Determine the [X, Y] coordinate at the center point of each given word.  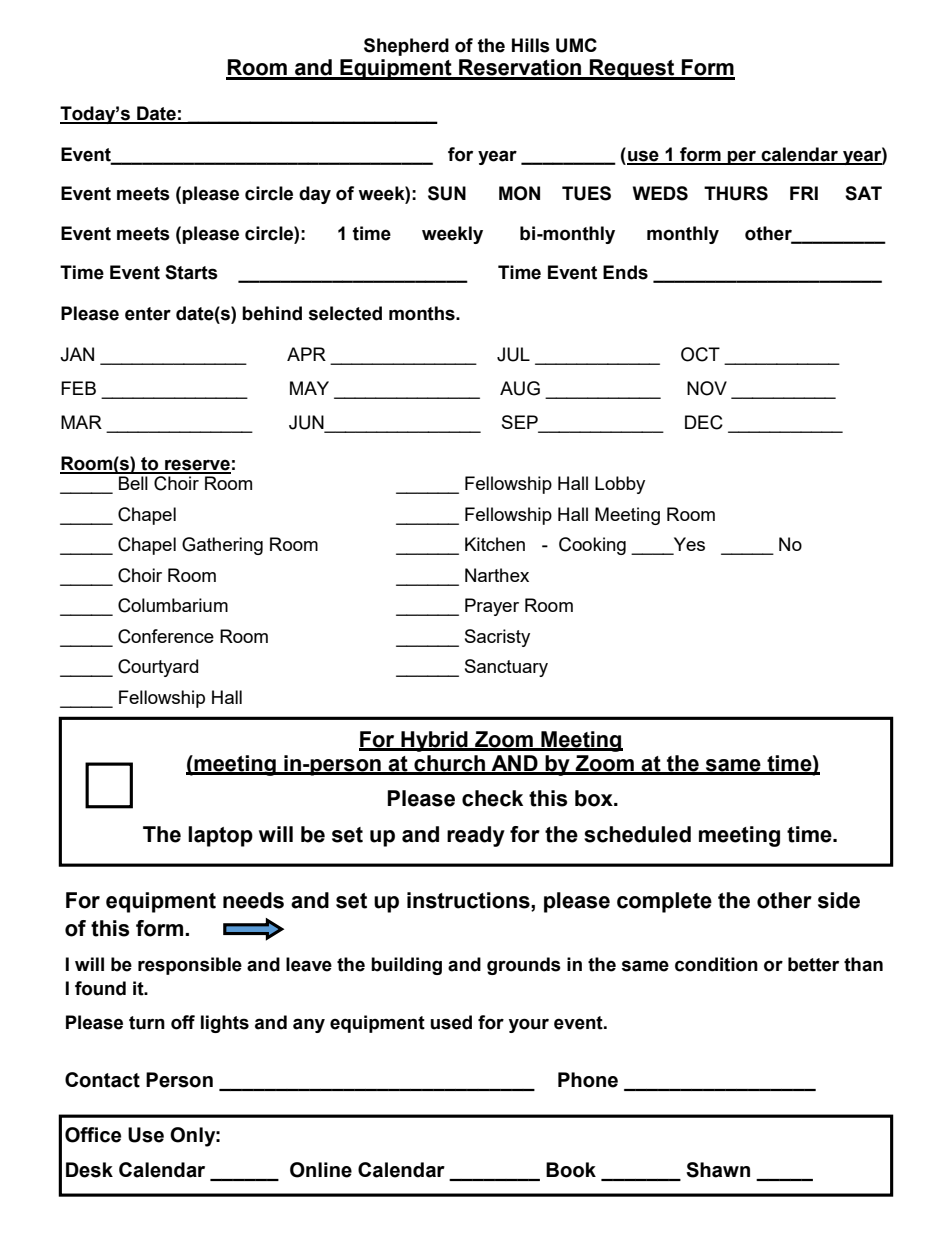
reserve [197, 466]
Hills [531, 45]
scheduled [637, 834]
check [492, 798]
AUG [520, 388]
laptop [220, 836]
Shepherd [406, 47]
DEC [704, 422]
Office [93, 1135]
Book [571, 1170]
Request [632, 69]
